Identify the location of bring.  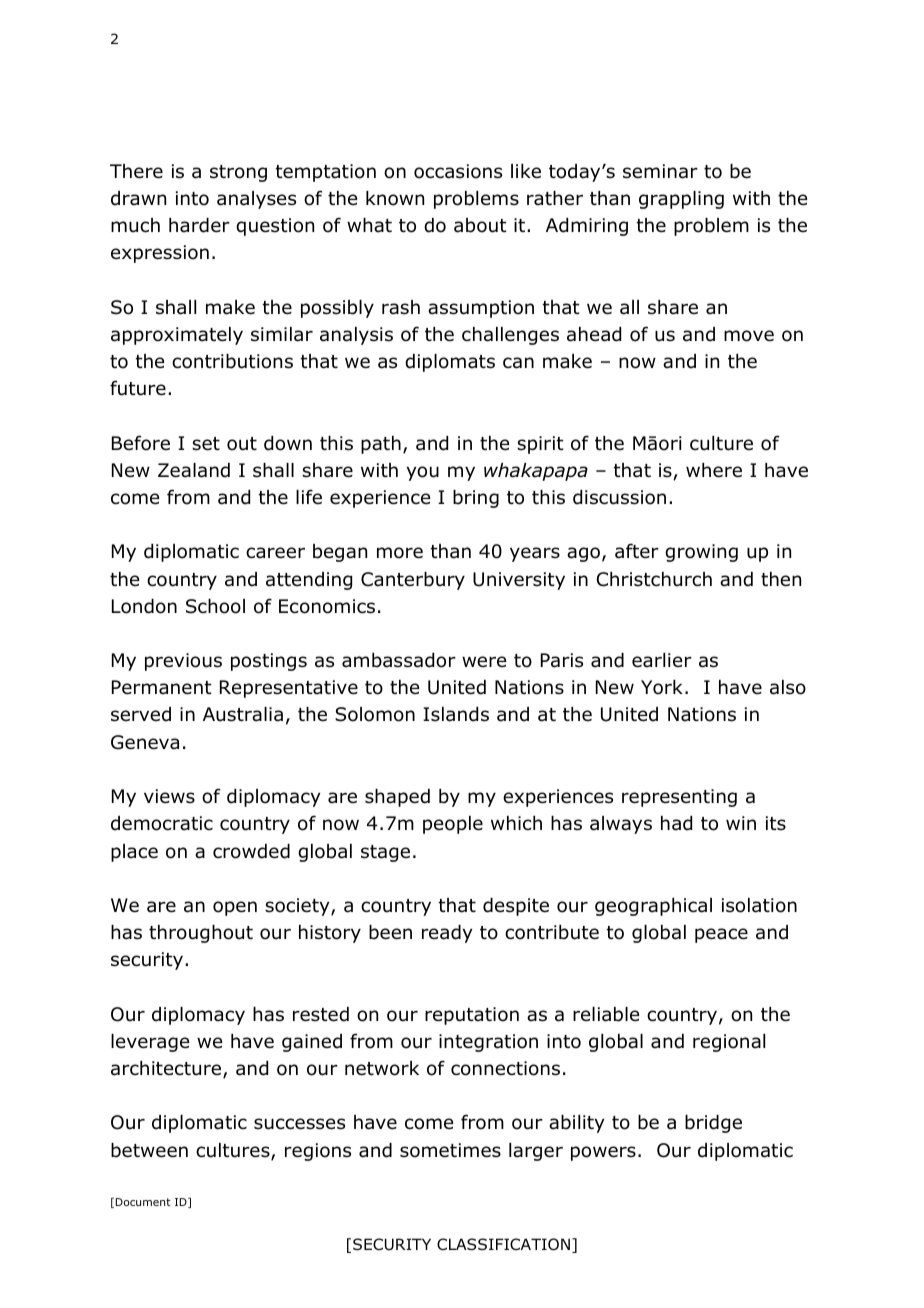
(476, 499).
